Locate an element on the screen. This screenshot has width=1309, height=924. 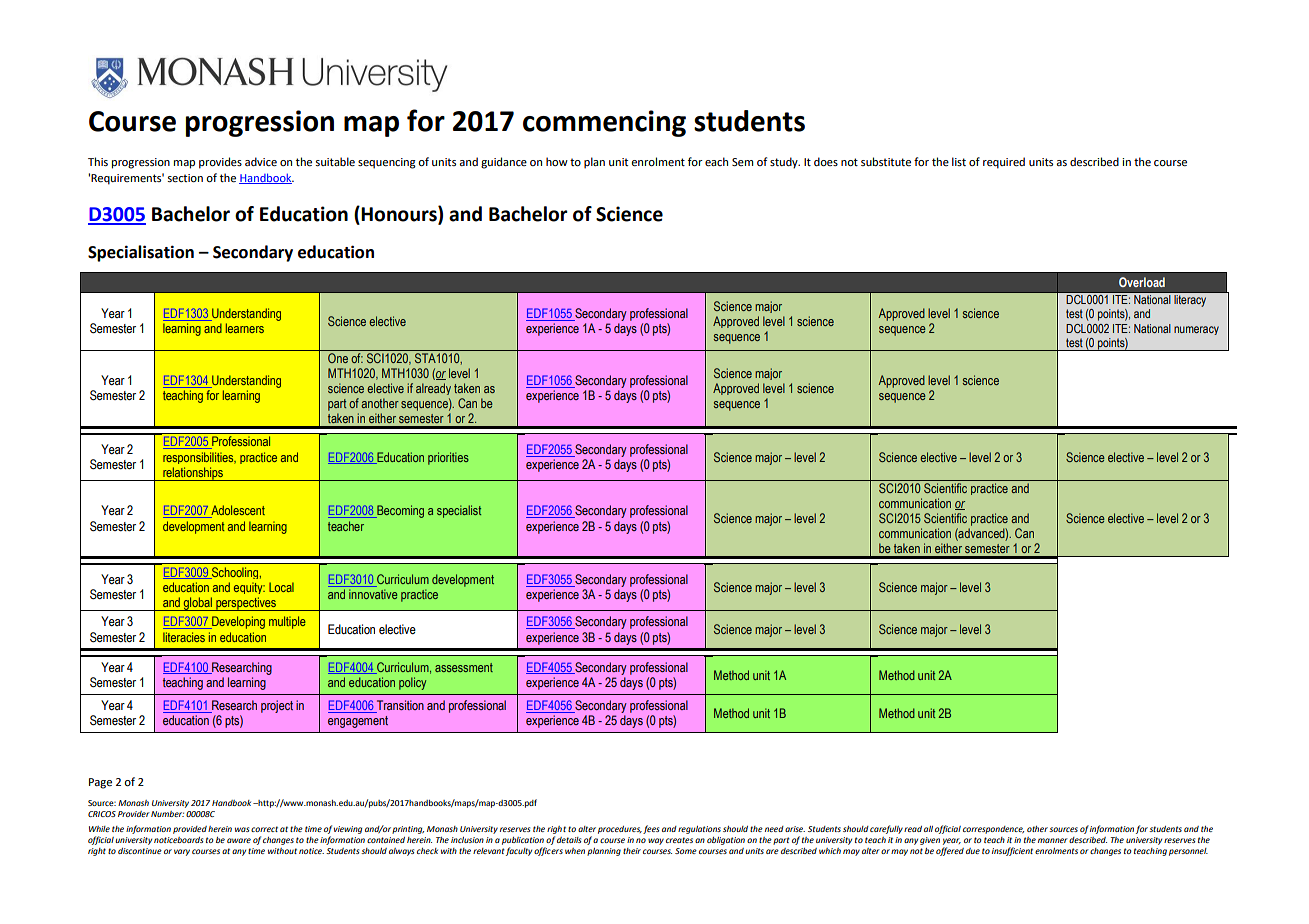
relationships is located at coordinates (193, 474).
